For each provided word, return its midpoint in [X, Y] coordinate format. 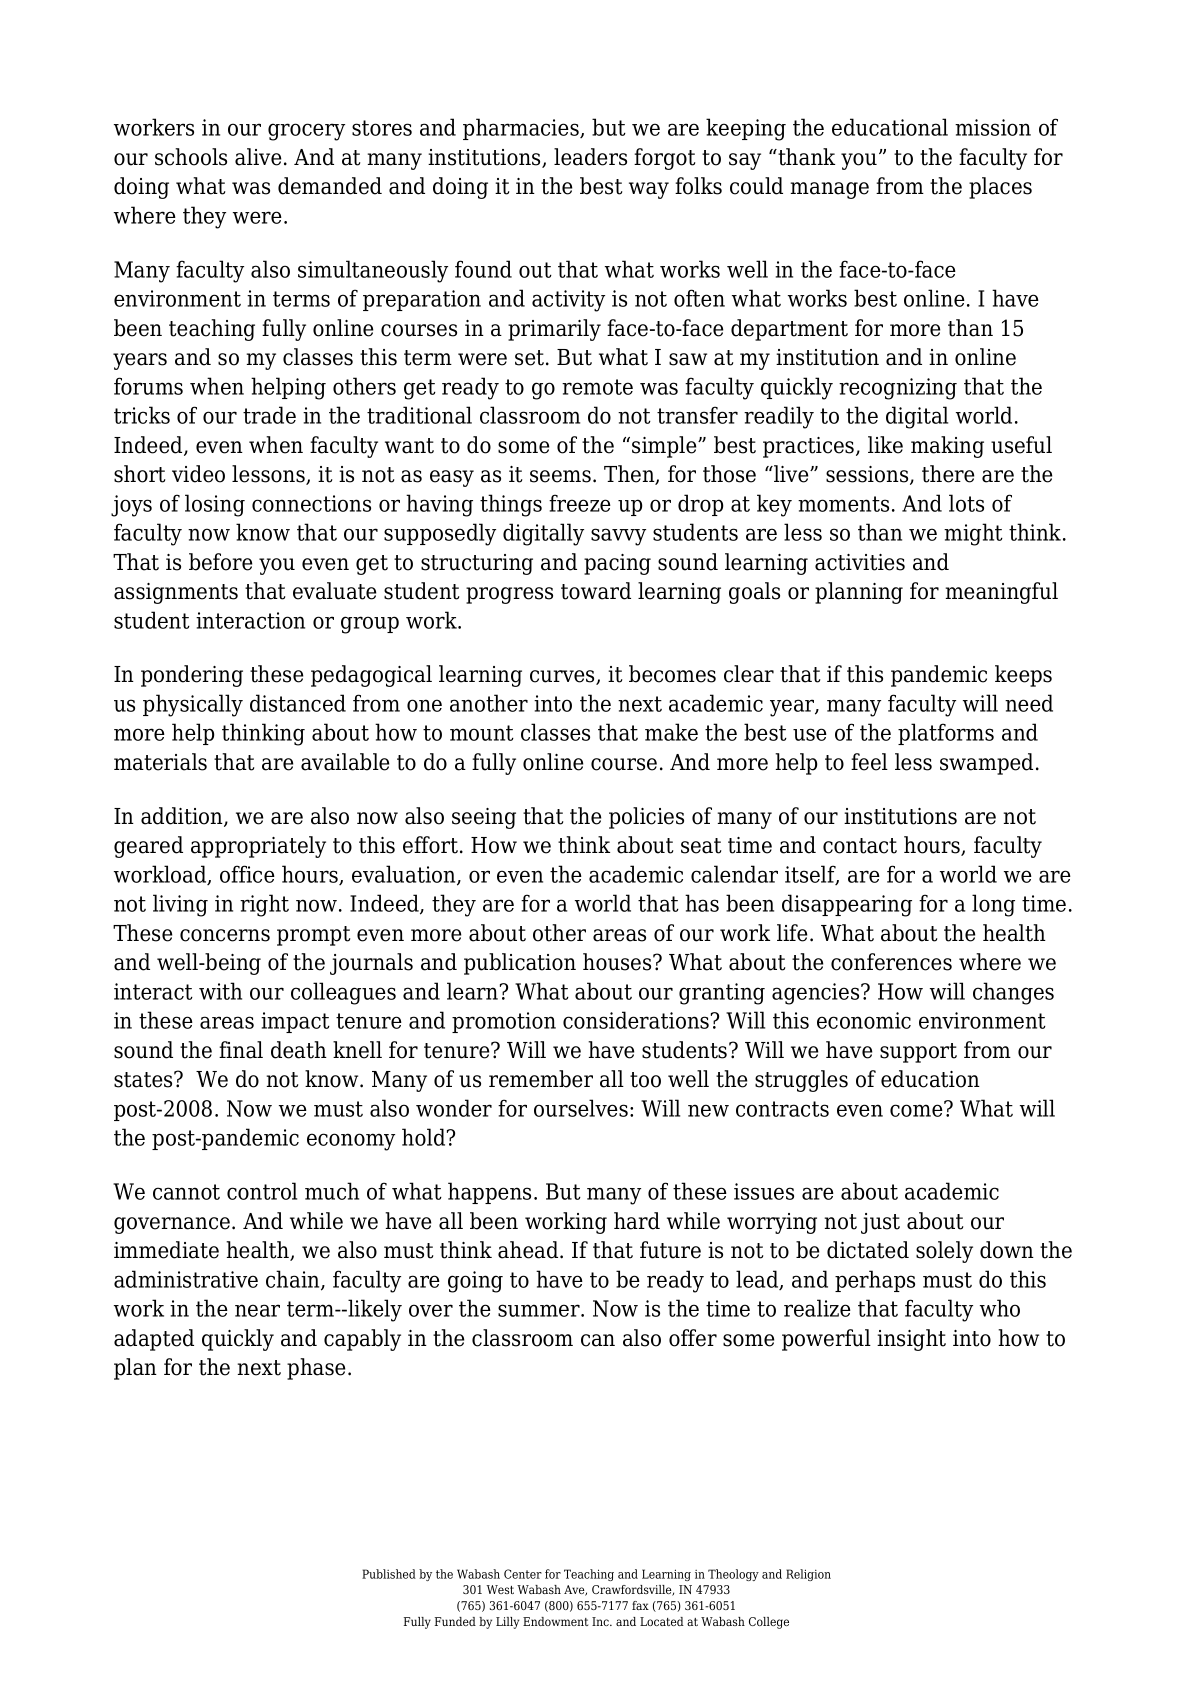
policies [646, 818]
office [247, 874]
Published [389, 1574]
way [649, 190]
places [1000, 188]
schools [191, 157]
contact [860, 846]
